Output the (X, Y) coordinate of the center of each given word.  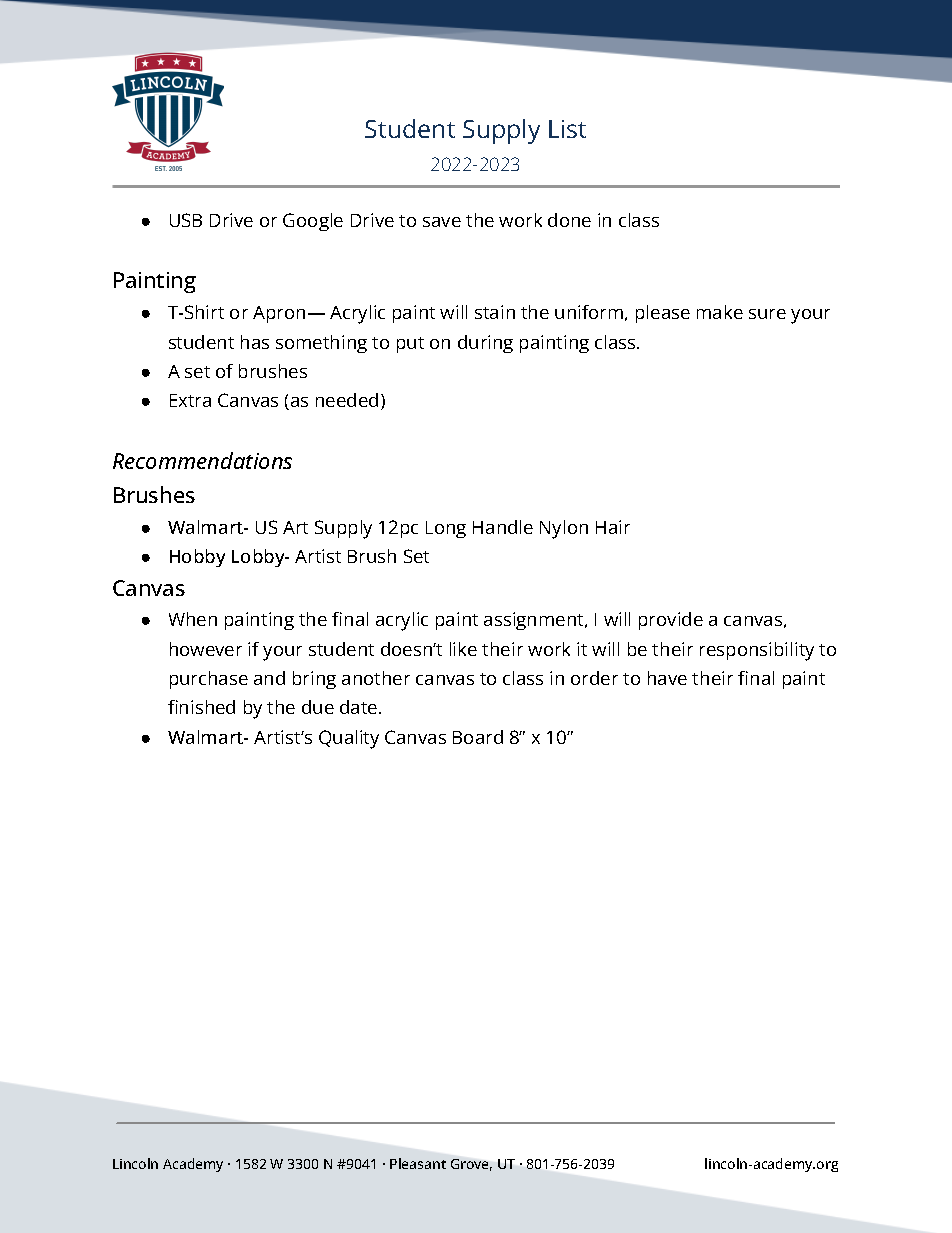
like (463, 649)
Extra (190, 400)
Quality (349, 739)
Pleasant (418, 1163)
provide (671, 621)
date (360, 707)
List (567, 129)
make (720, 312)
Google (313, 222)
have (667, 678)
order (594, 678)
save (442, 222)
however (206, 649)
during (485, 344)
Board (478, 737)
